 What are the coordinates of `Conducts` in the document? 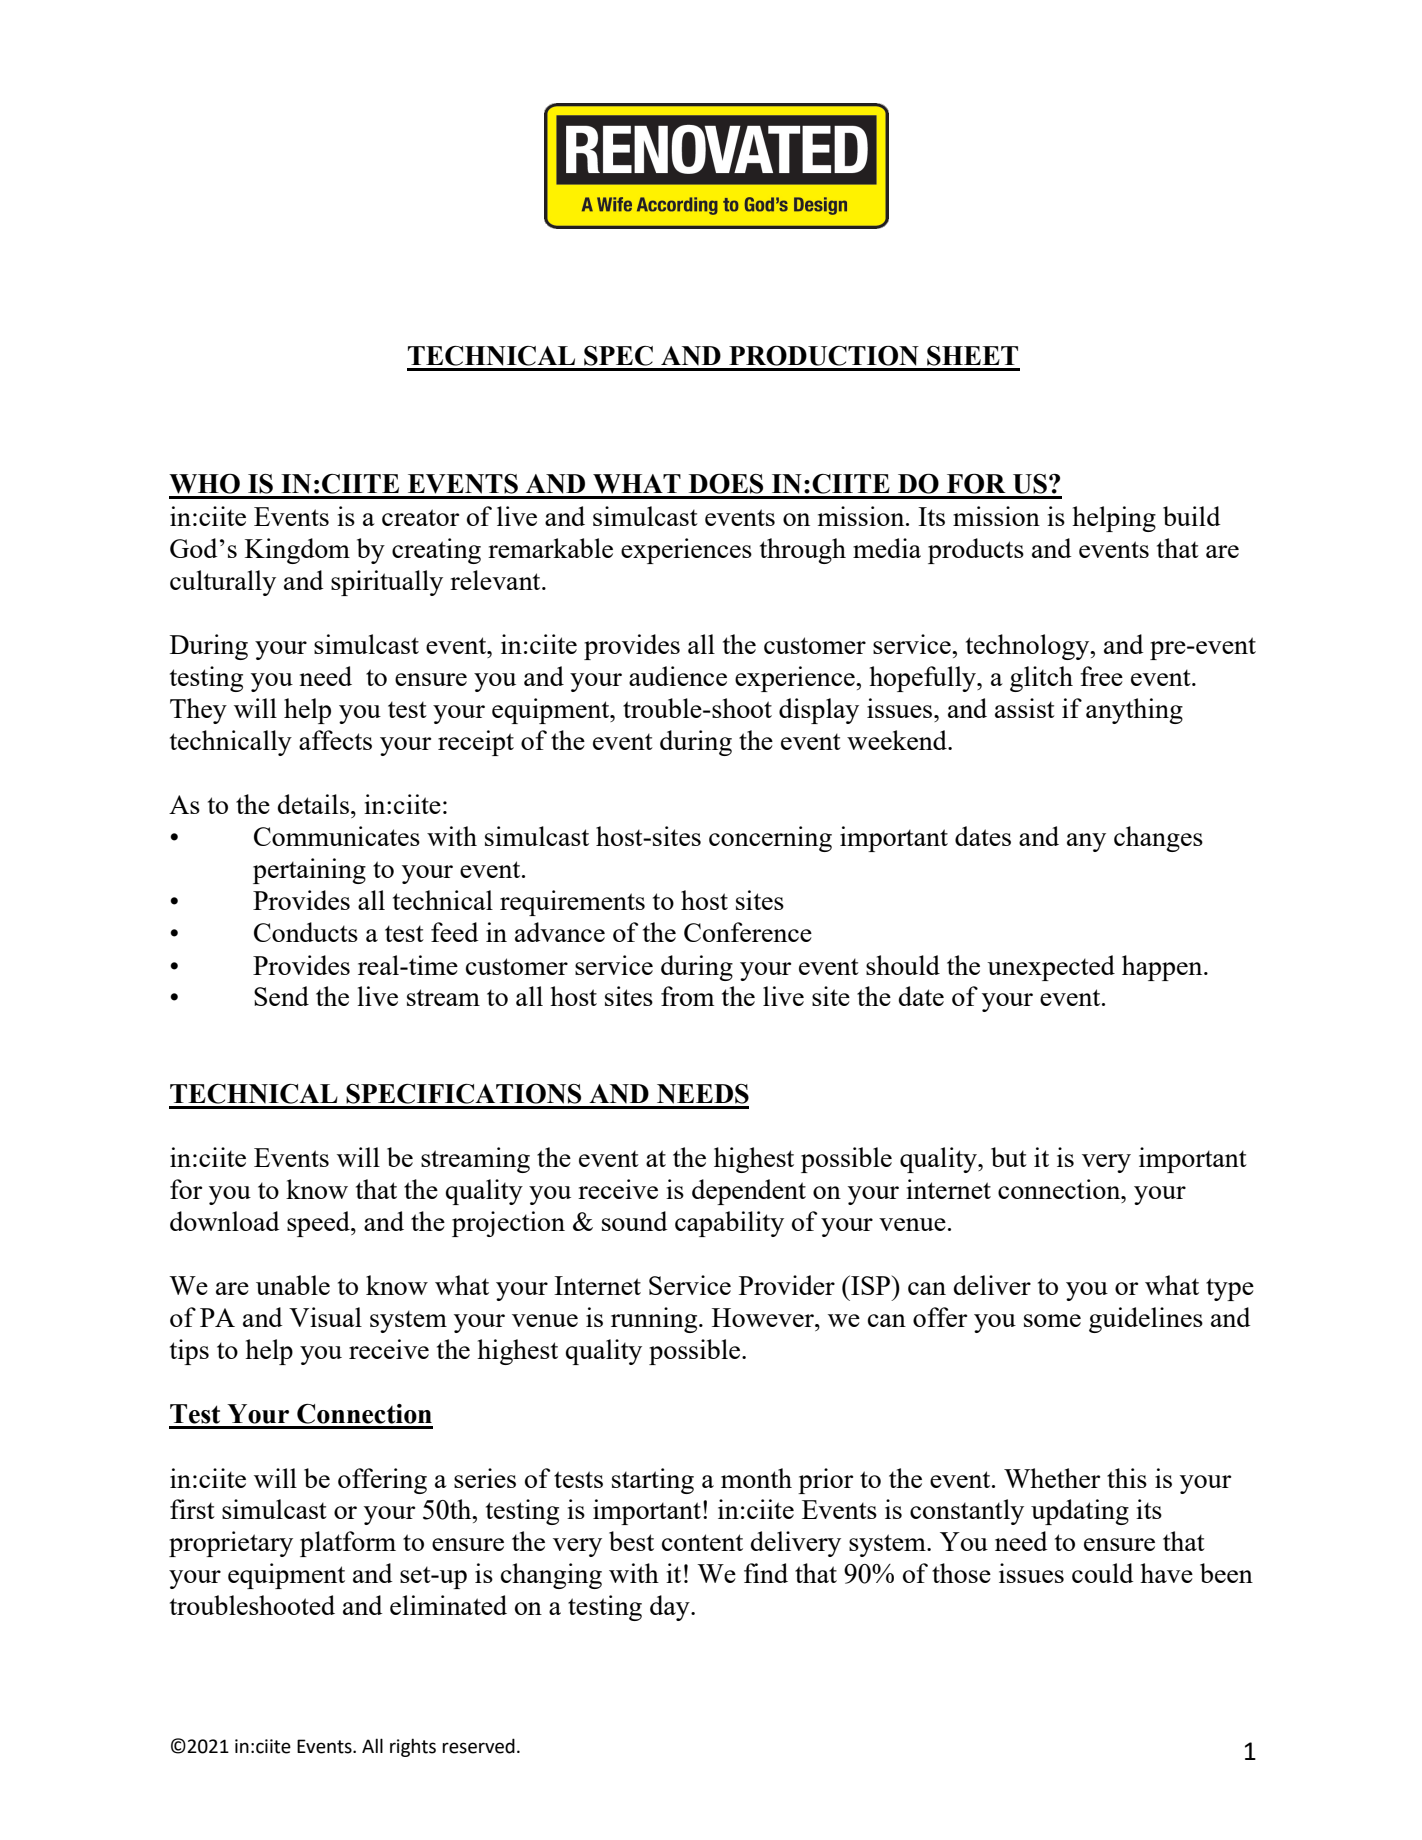 It's located at (306, 932).
